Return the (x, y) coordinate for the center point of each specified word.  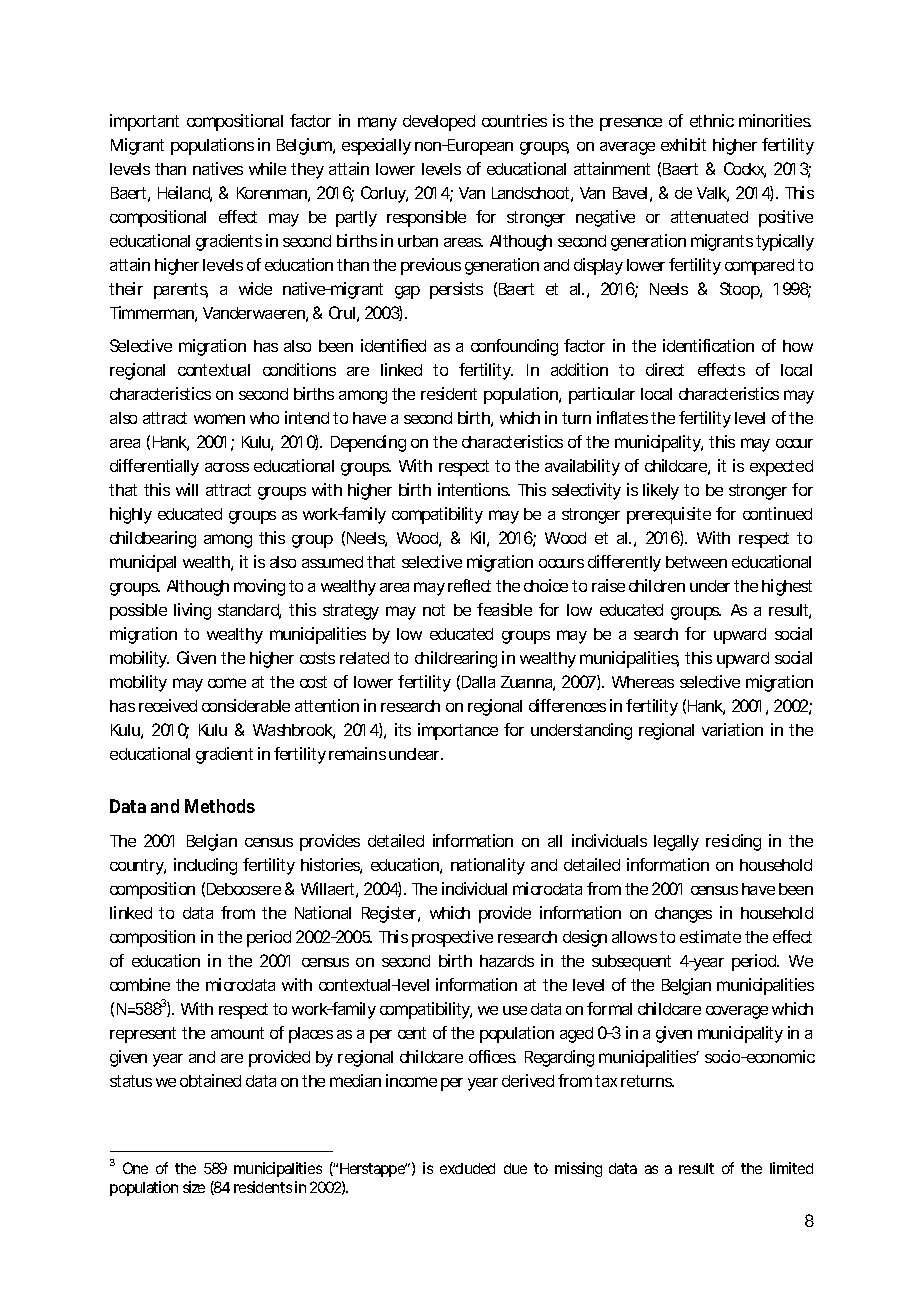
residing (733, 842)
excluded (467, 1168)
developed (439, 123)
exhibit (683, 144)
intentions (474, 489)
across (227, 467)
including (205, 866)
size (194, 1187)
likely (661, 491)
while (267, 168)
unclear (416, 754)
